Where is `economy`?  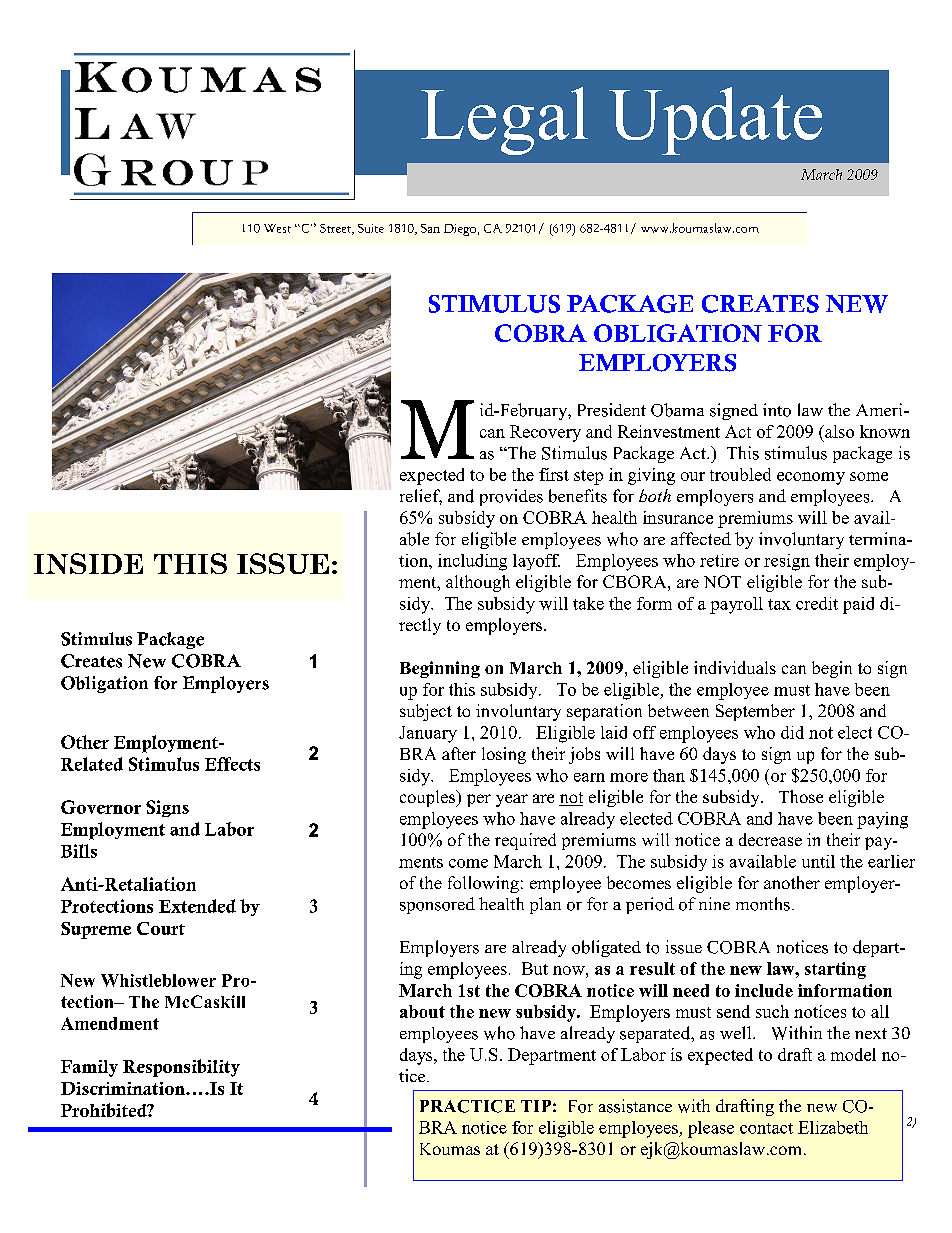 economy is located at coordinates (811, 478).
